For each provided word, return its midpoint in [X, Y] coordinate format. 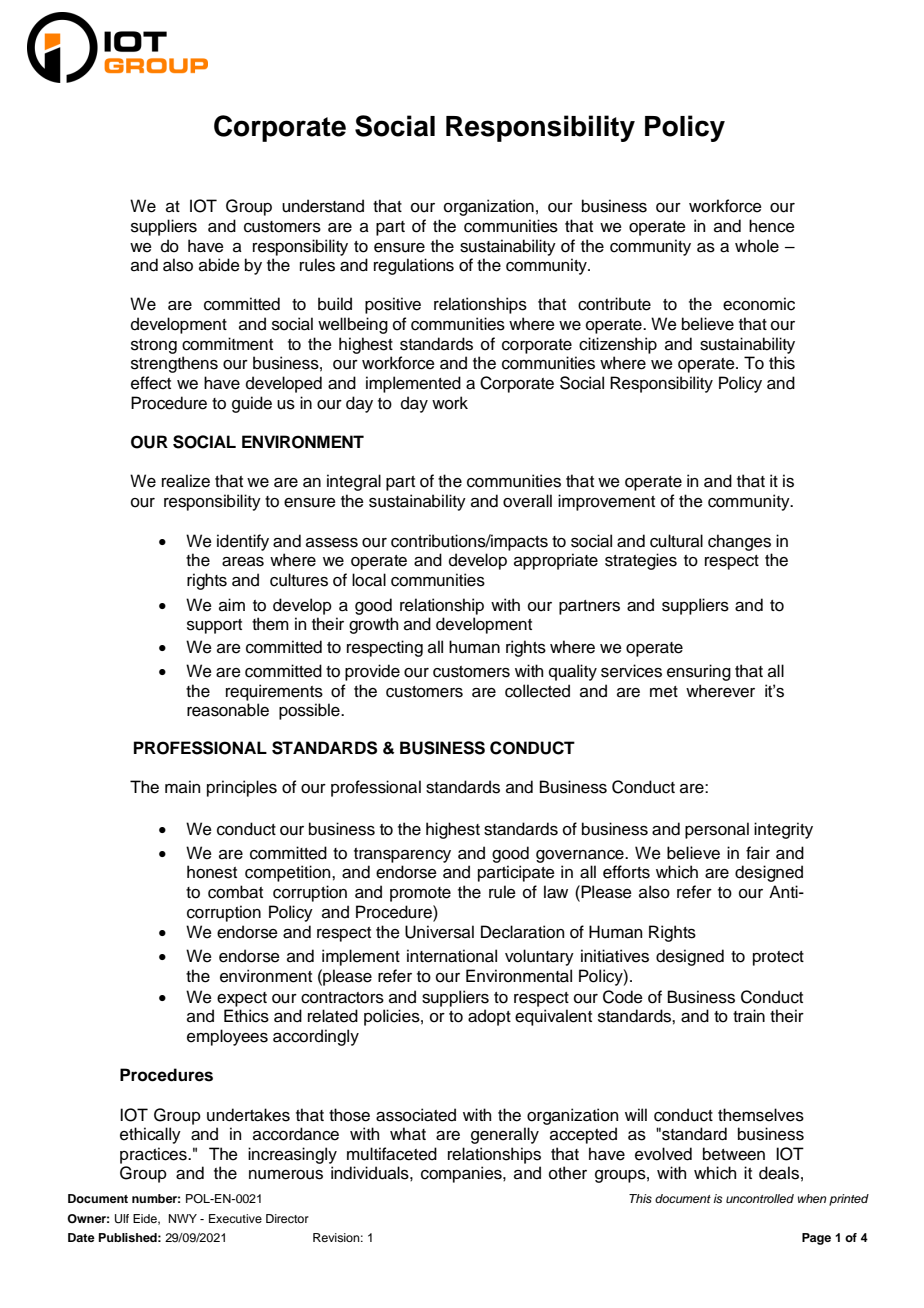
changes [739, 542]
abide [219, 265]
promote [420, 894]
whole [757, 246]
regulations [414, 266]
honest [212, 872]
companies [462, 1174]
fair [758, 853]
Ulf [122, 1219]
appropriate [556, 561]
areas [243, 562]
